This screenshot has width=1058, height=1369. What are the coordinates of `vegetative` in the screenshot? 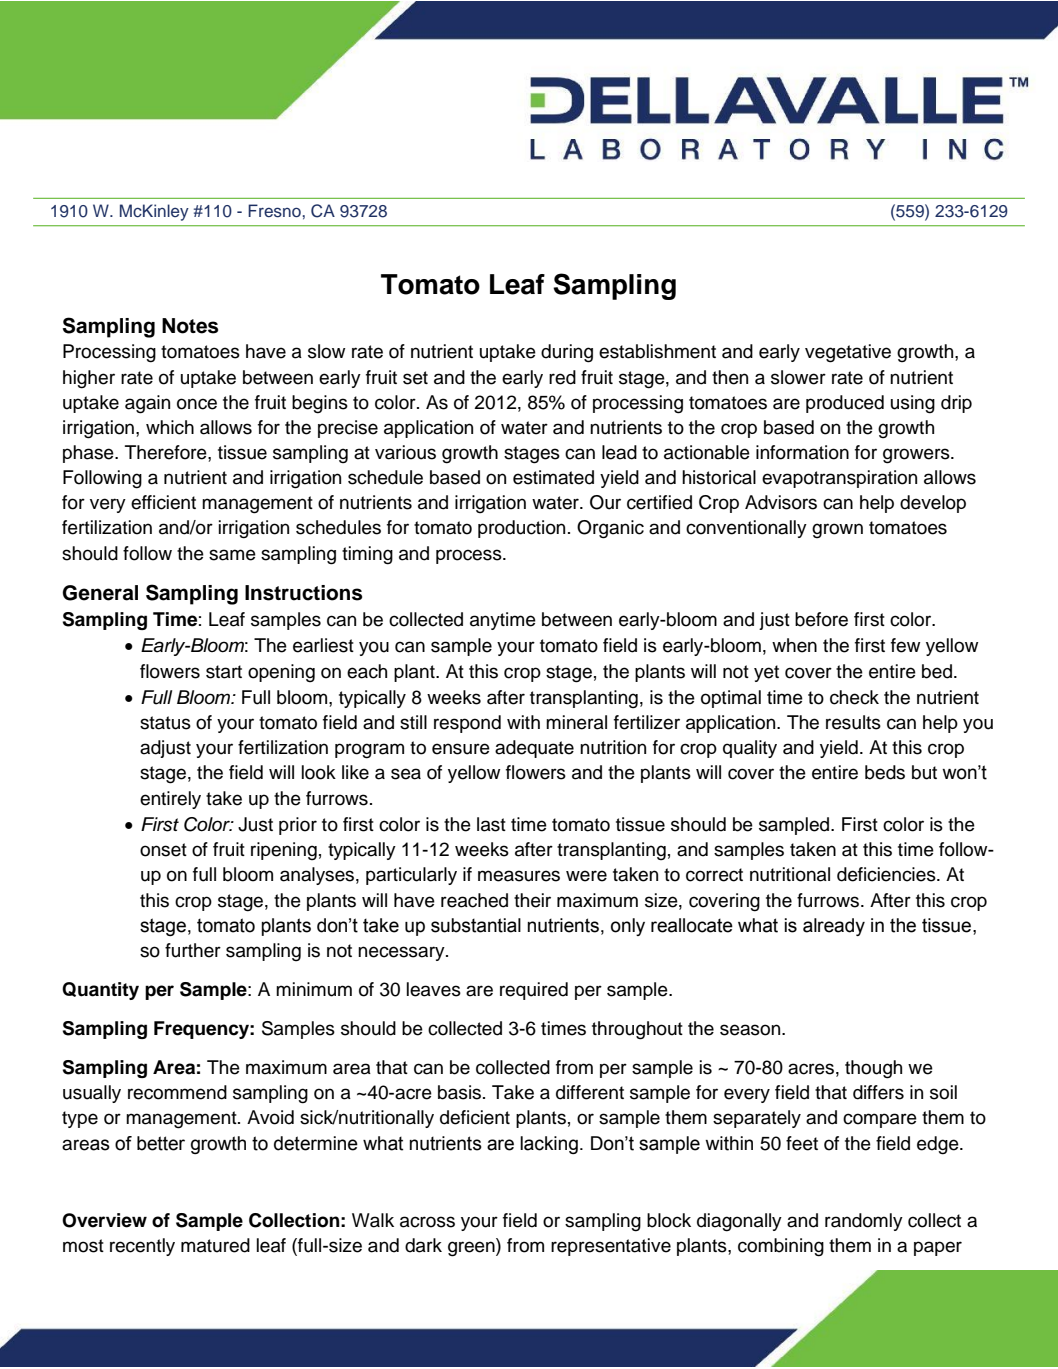 It's located at (848, 353).
